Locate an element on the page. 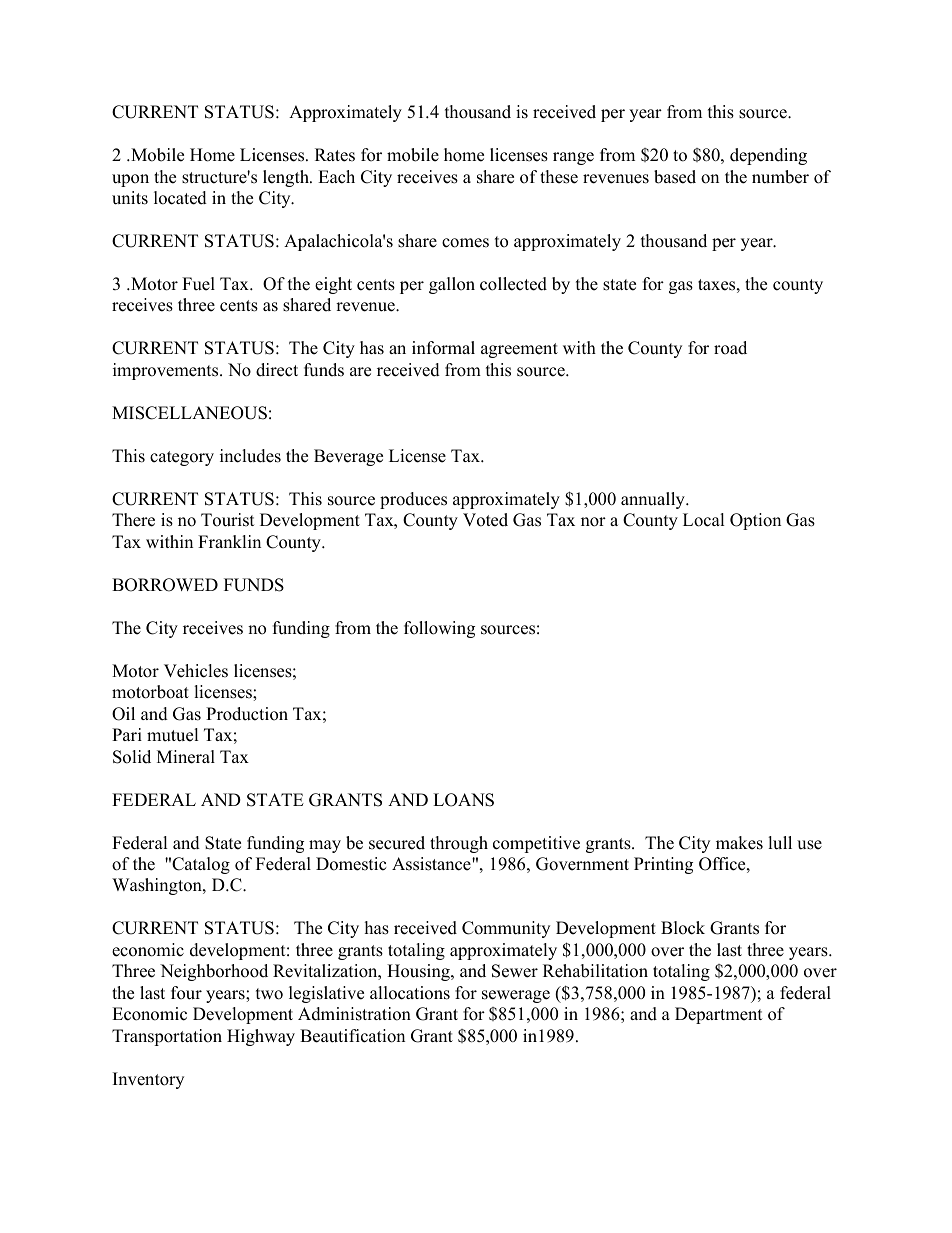 Image resolution: width=952 pixels, height=1233 pixels. located is located at coordinates (180, 198).
